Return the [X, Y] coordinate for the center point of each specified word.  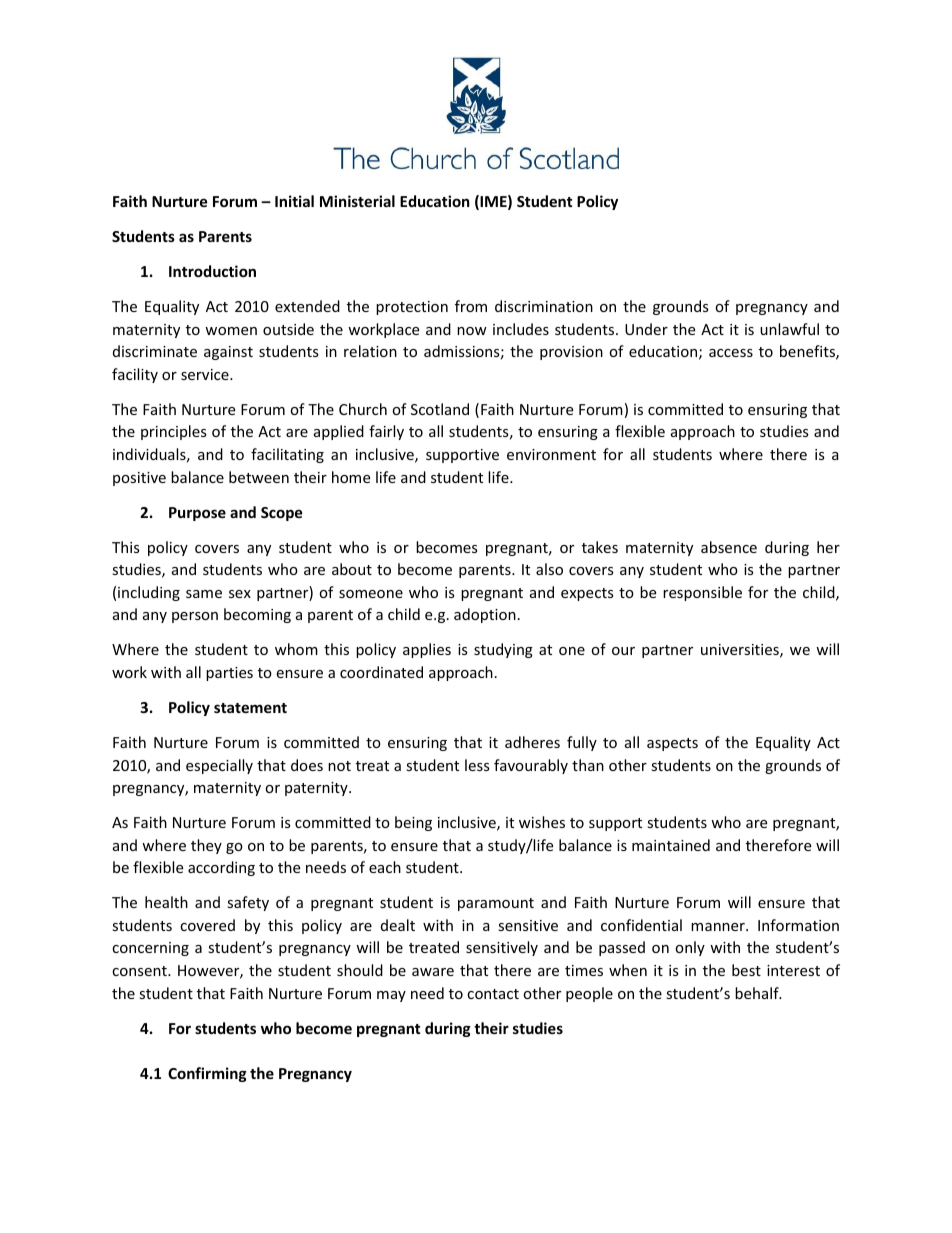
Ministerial [357, 201]
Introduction [212, 271]
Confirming [207, 1074]
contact [493, 994]
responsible [702, 593]
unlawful [789, 329]
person [195, 617]
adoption [485, 615]
